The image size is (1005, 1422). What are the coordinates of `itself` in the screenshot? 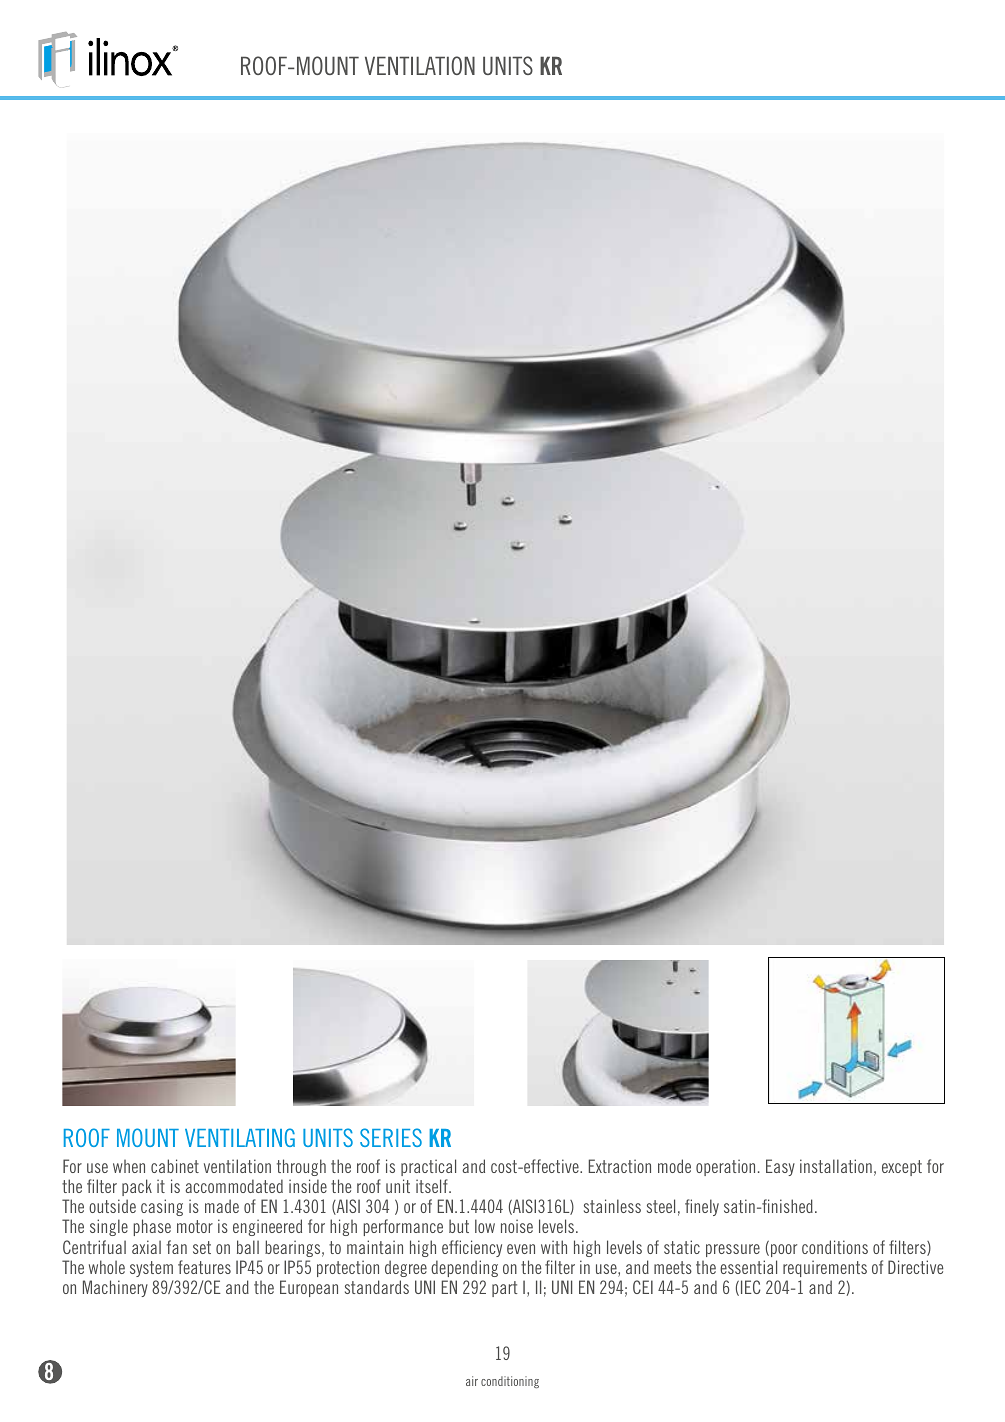 It's located at (433, 1186).
